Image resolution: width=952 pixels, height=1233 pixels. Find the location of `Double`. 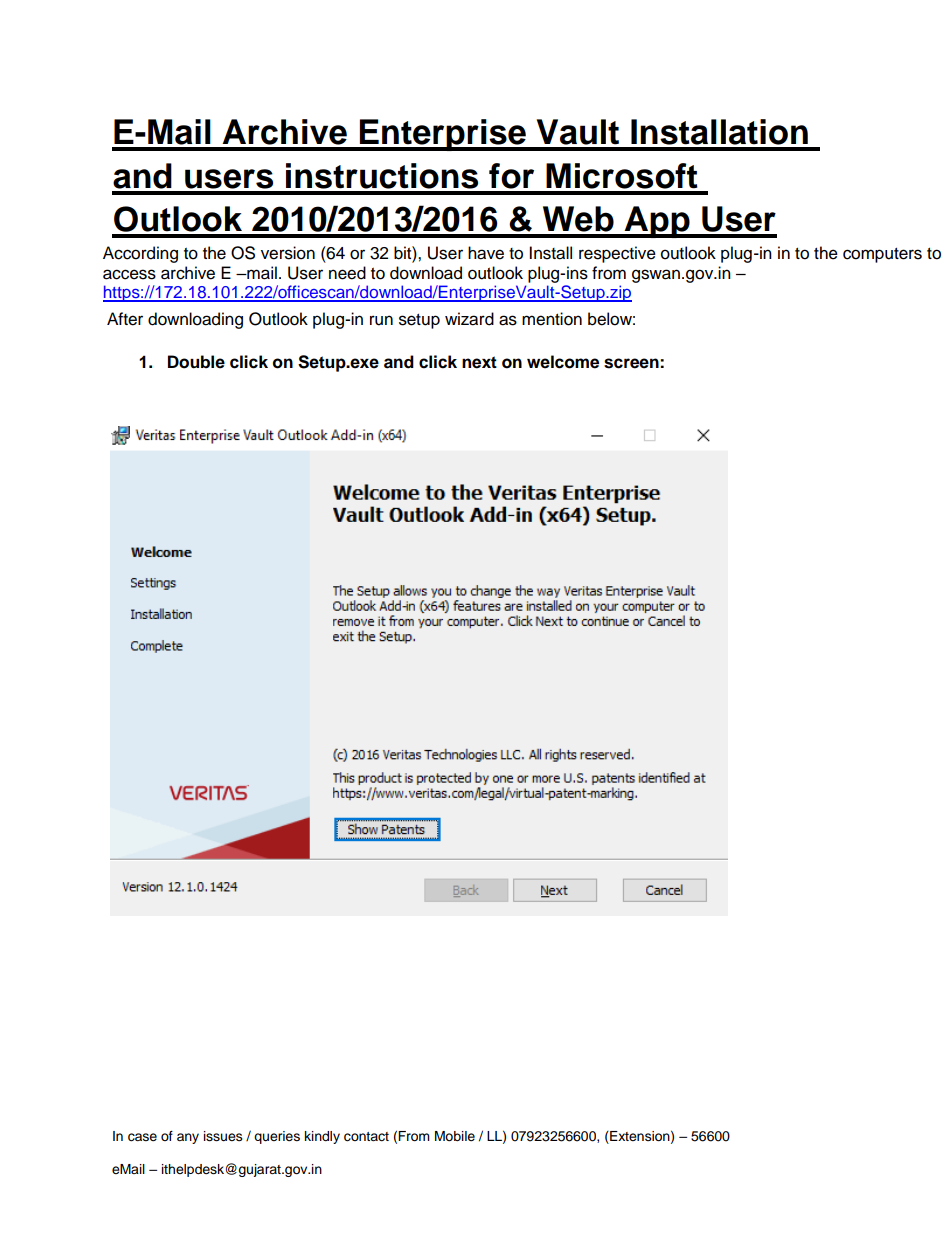

Double is located at coordinates (196, 362).
